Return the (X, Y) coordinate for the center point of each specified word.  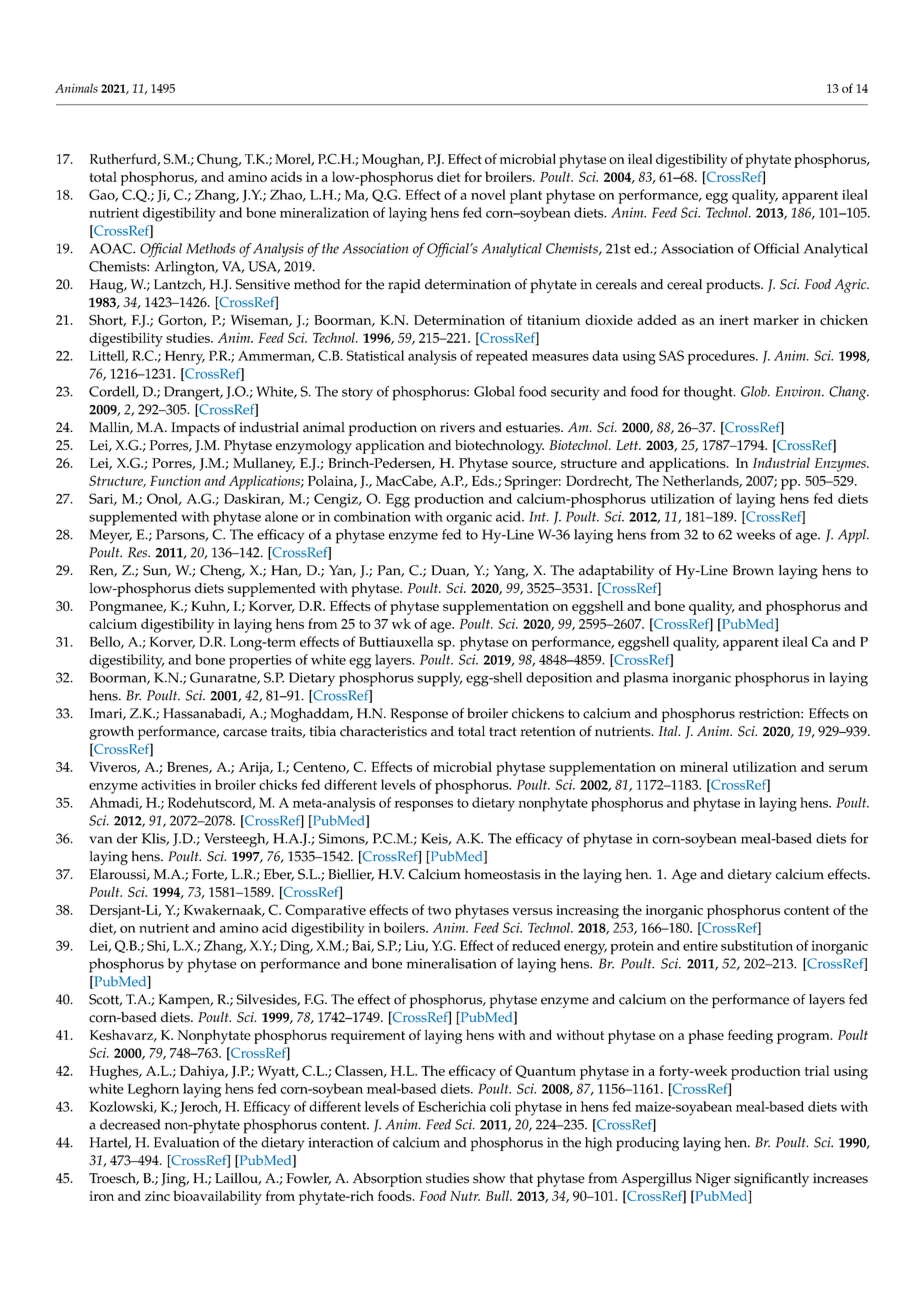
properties (260, 662)
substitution (757, 945)
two (439, 910)
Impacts (195, 429)
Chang (849, 393)
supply (439, 679)
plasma (646, 679)
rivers (457, 427)
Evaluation (186, 1142)
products (734, 286)
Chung (219, 160)
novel (488, 194)
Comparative (325, 911)
